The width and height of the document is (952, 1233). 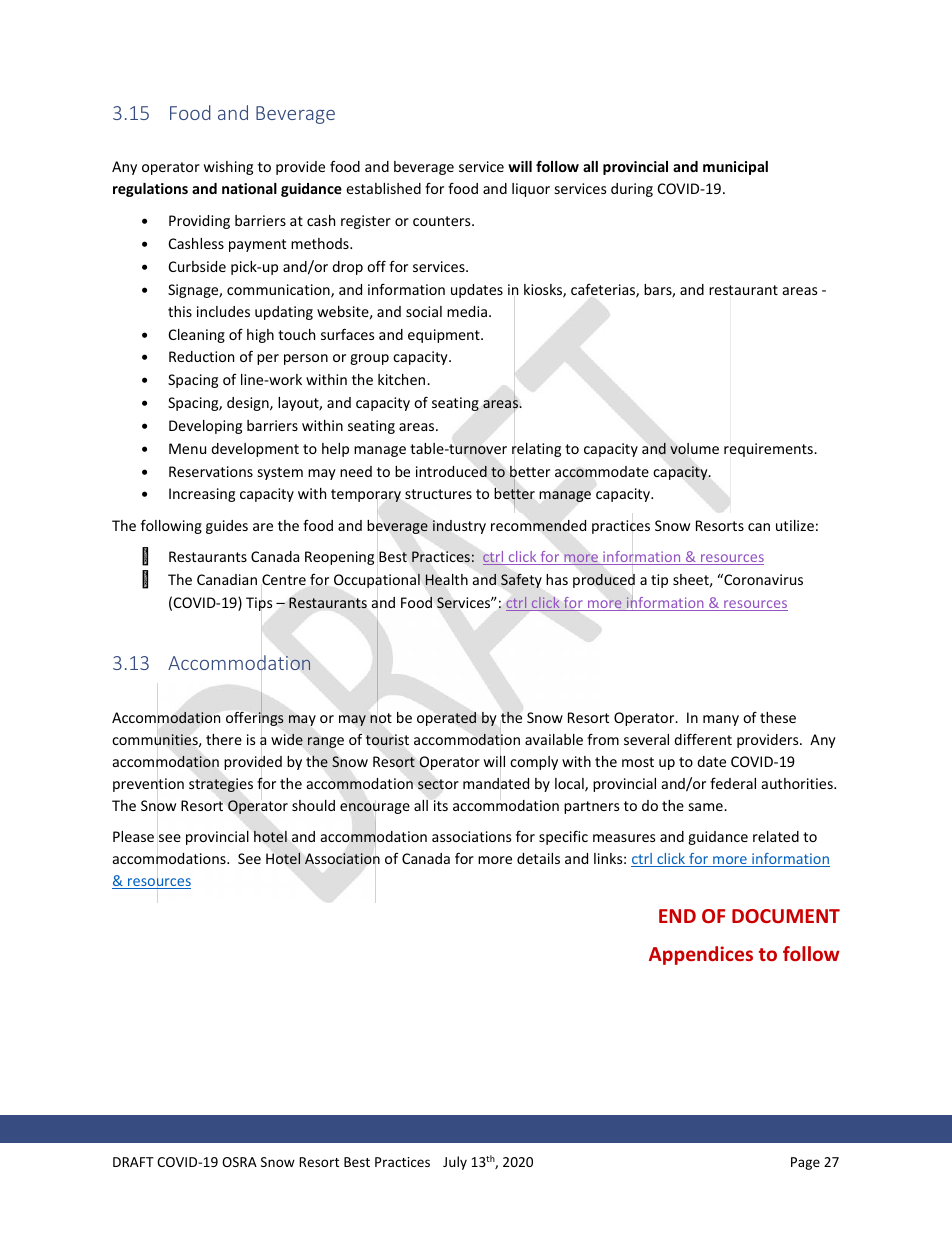 What do you see at coordinates (133, 1162) in the document?
I see `DRAFT` at bounding box center [133, 1162].
